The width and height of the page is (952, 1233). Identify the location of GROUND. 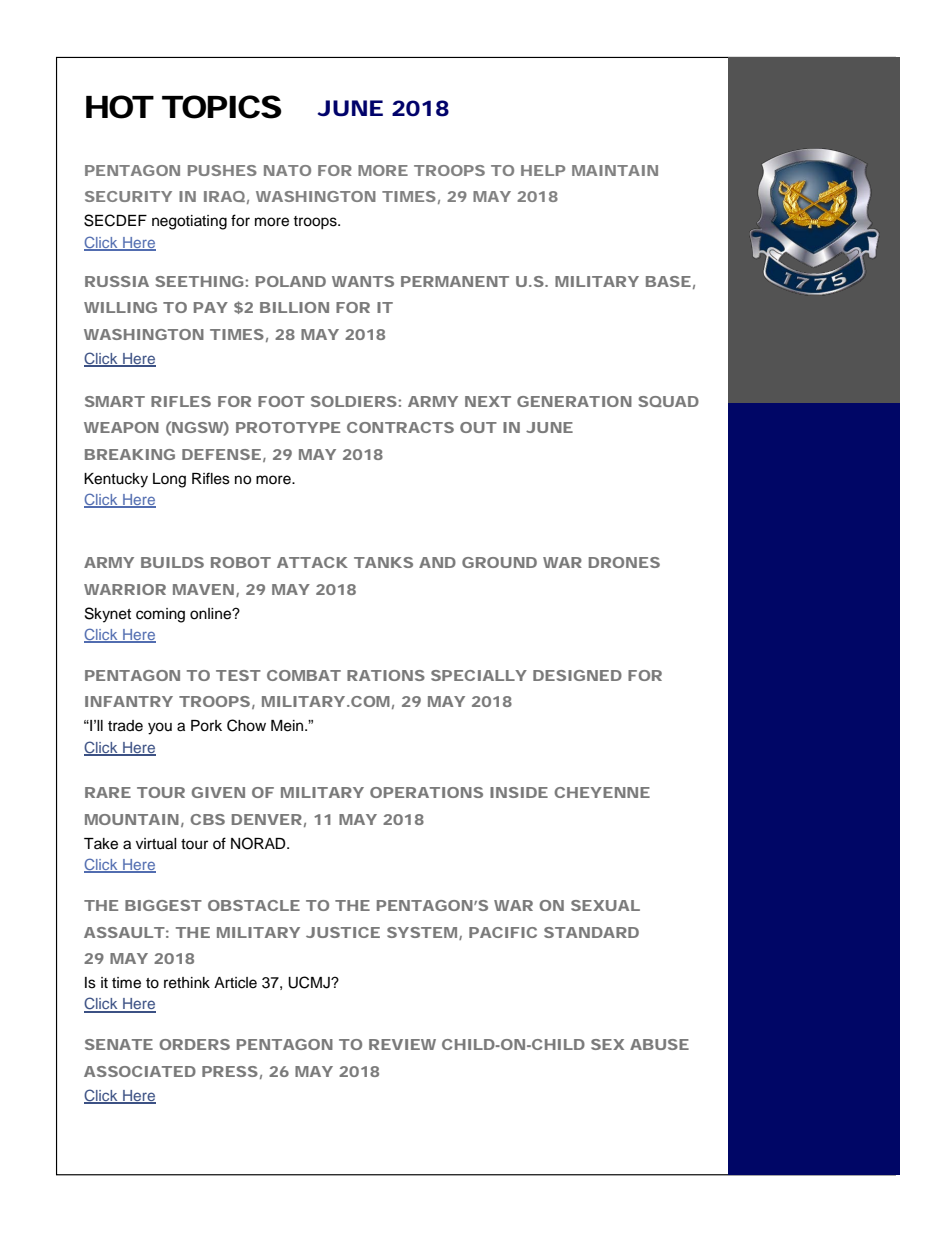
(499, 562).
